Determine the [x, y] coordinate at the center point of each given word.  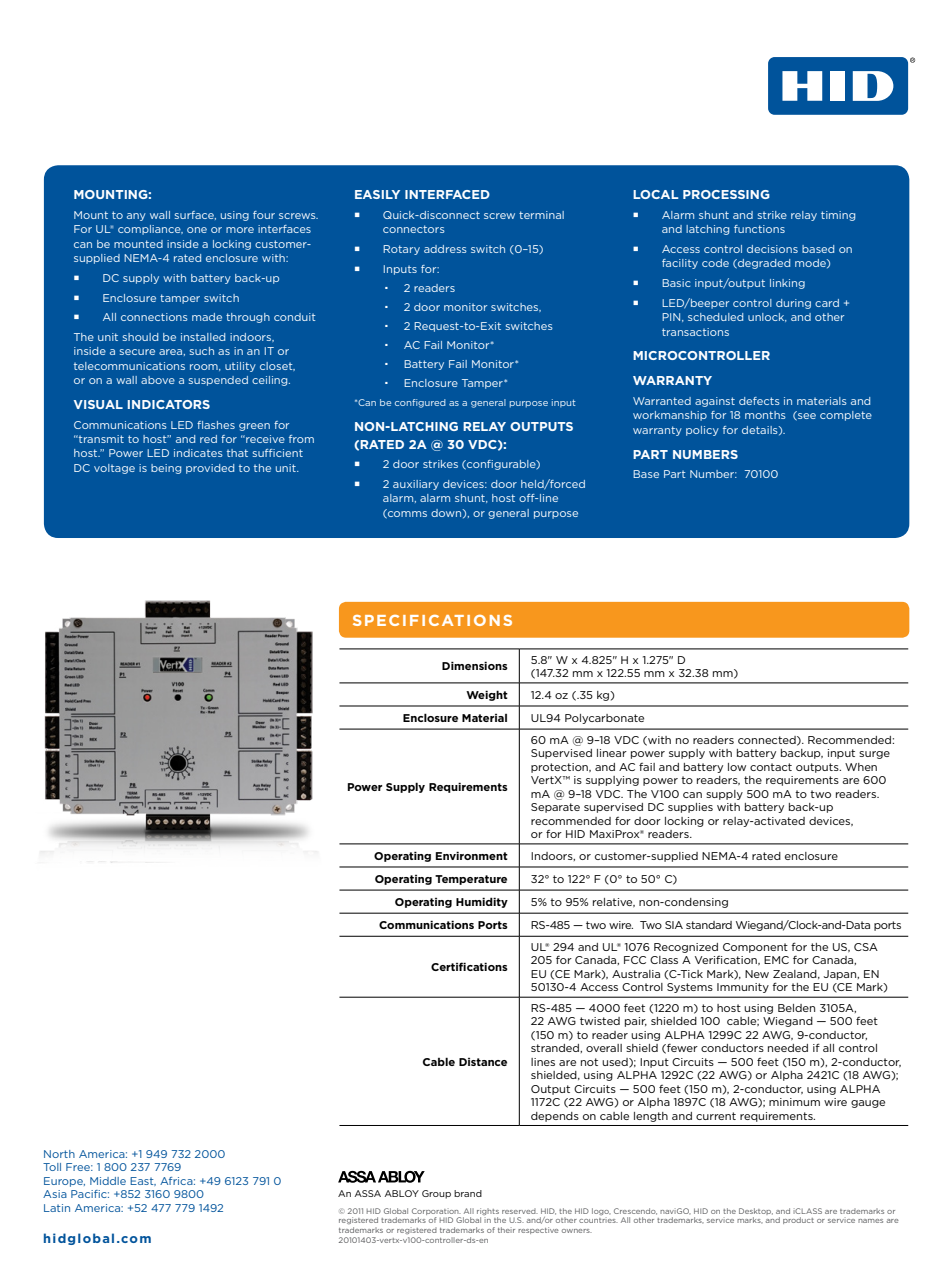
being [166, 469]
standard [709, 925]
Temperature [471, 880]
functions [759, 229]
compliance [150, 230]
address [445, 249]
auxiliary [416, 485]
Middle [108, 1181]
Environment [472, 855]
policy [702, 431]
